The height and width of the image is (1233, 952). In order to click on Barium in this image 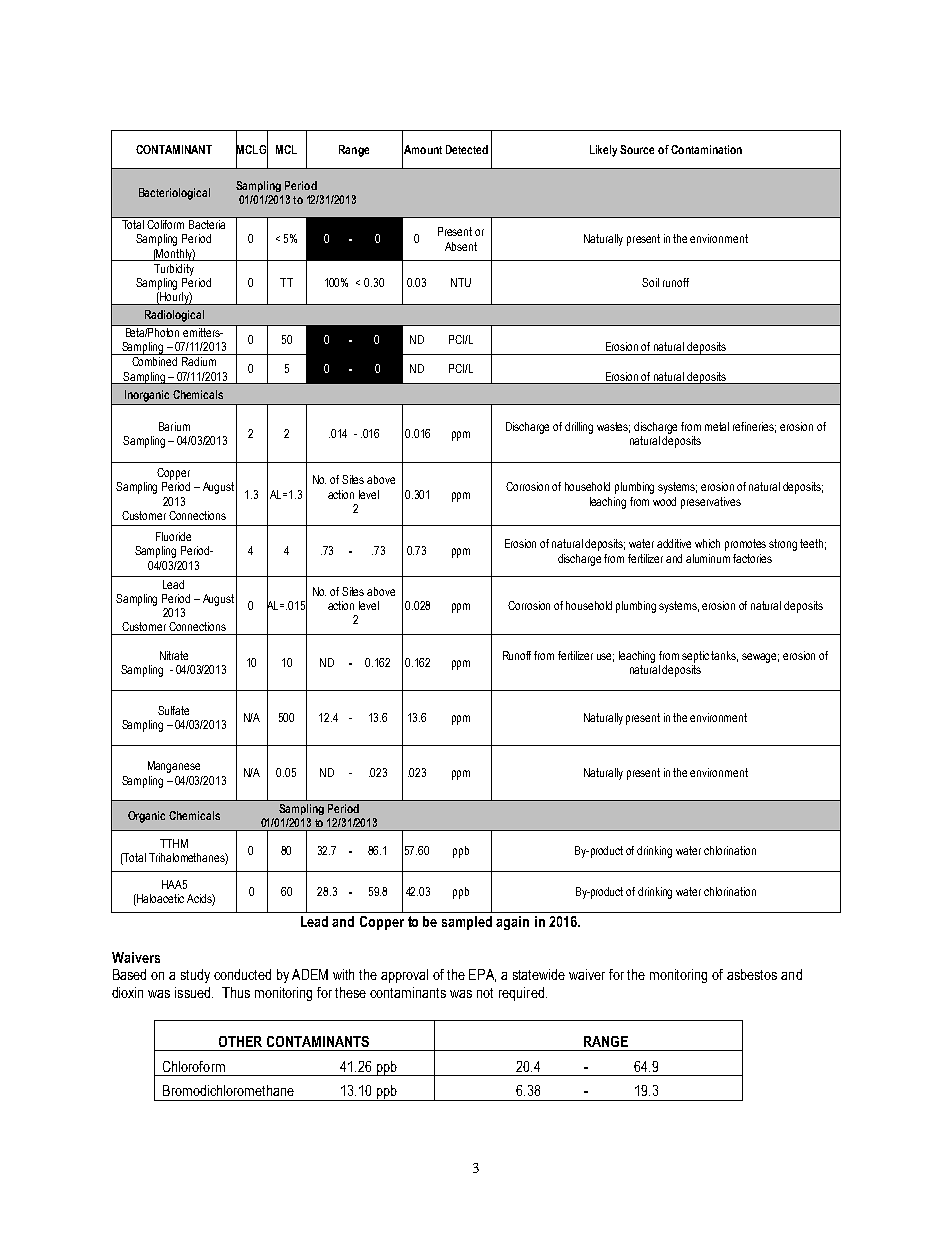, I will do `click(174, 426)`.
